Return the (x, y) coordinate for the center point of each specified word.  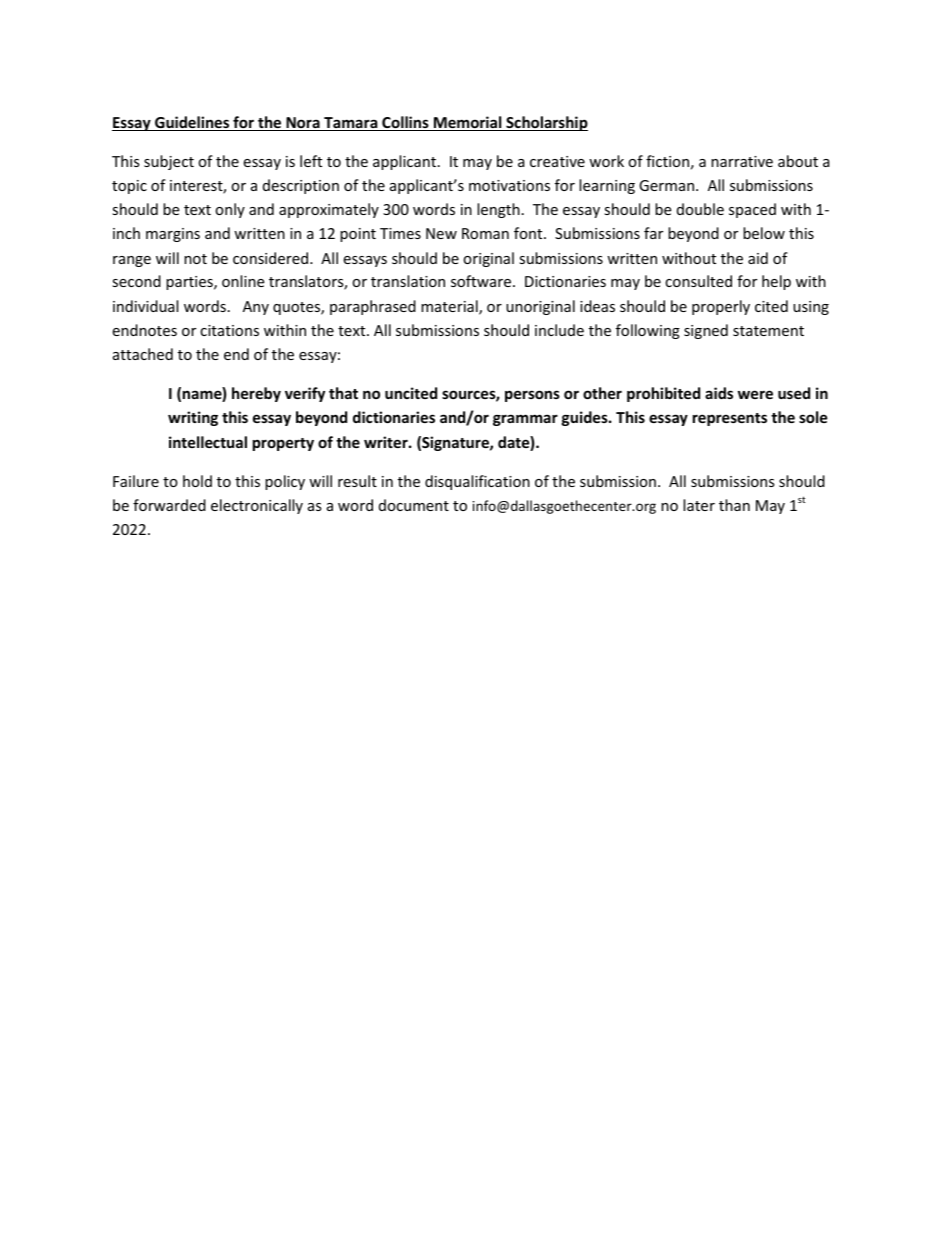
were (755, 394)
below (764, 233)
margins (173, 235)
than (734, 505)
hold (197, 481)
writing (193, 418)
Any (256, 308)
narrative (742, 161)
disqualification (477, 482)
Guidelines (192, 123)
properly (721, 307)
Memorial (468, 123)
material (450, 307)
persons (532, 396)
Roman (485, 233)
